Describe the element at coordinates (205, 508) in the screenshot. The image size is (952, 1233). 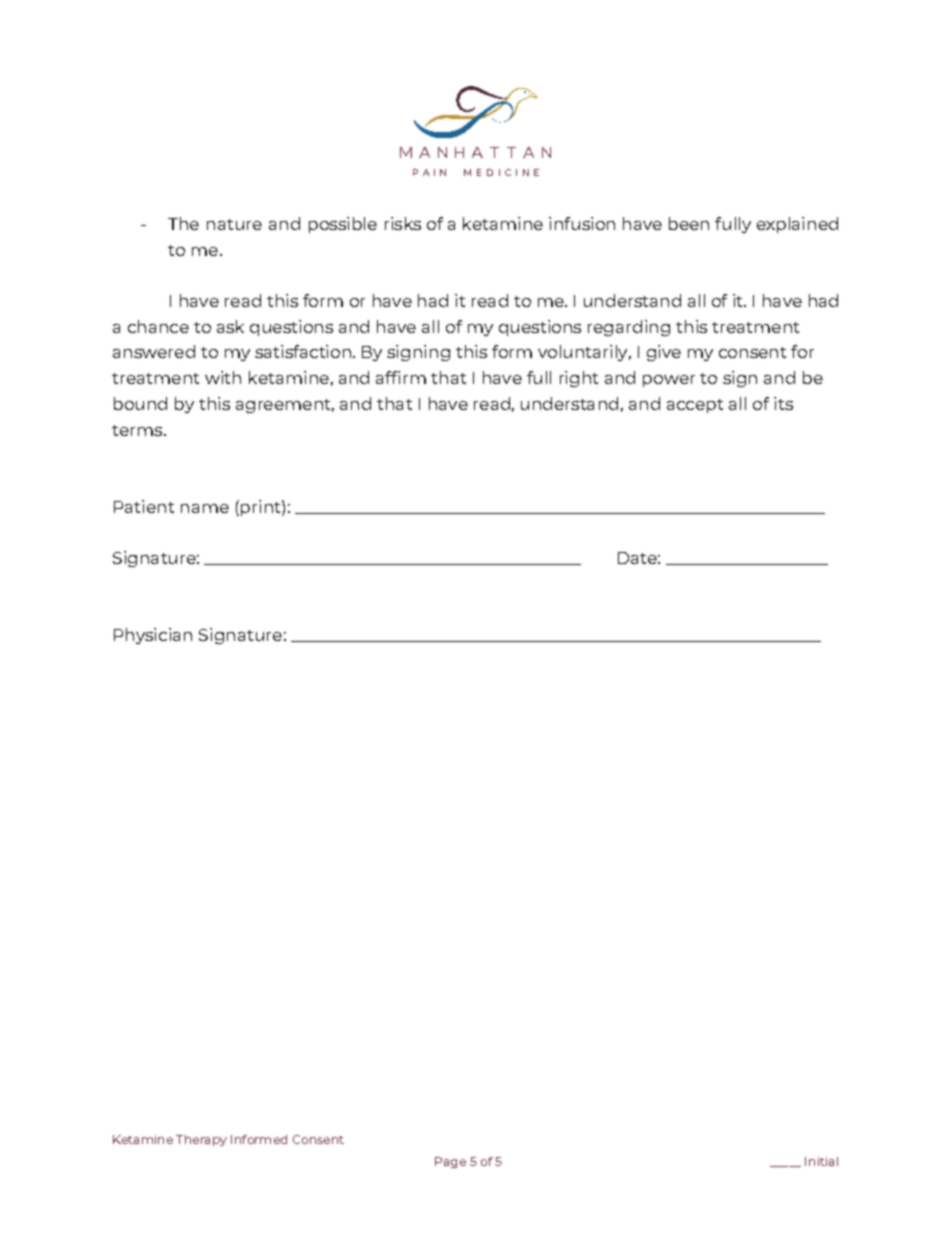
I see `name` at that location.
